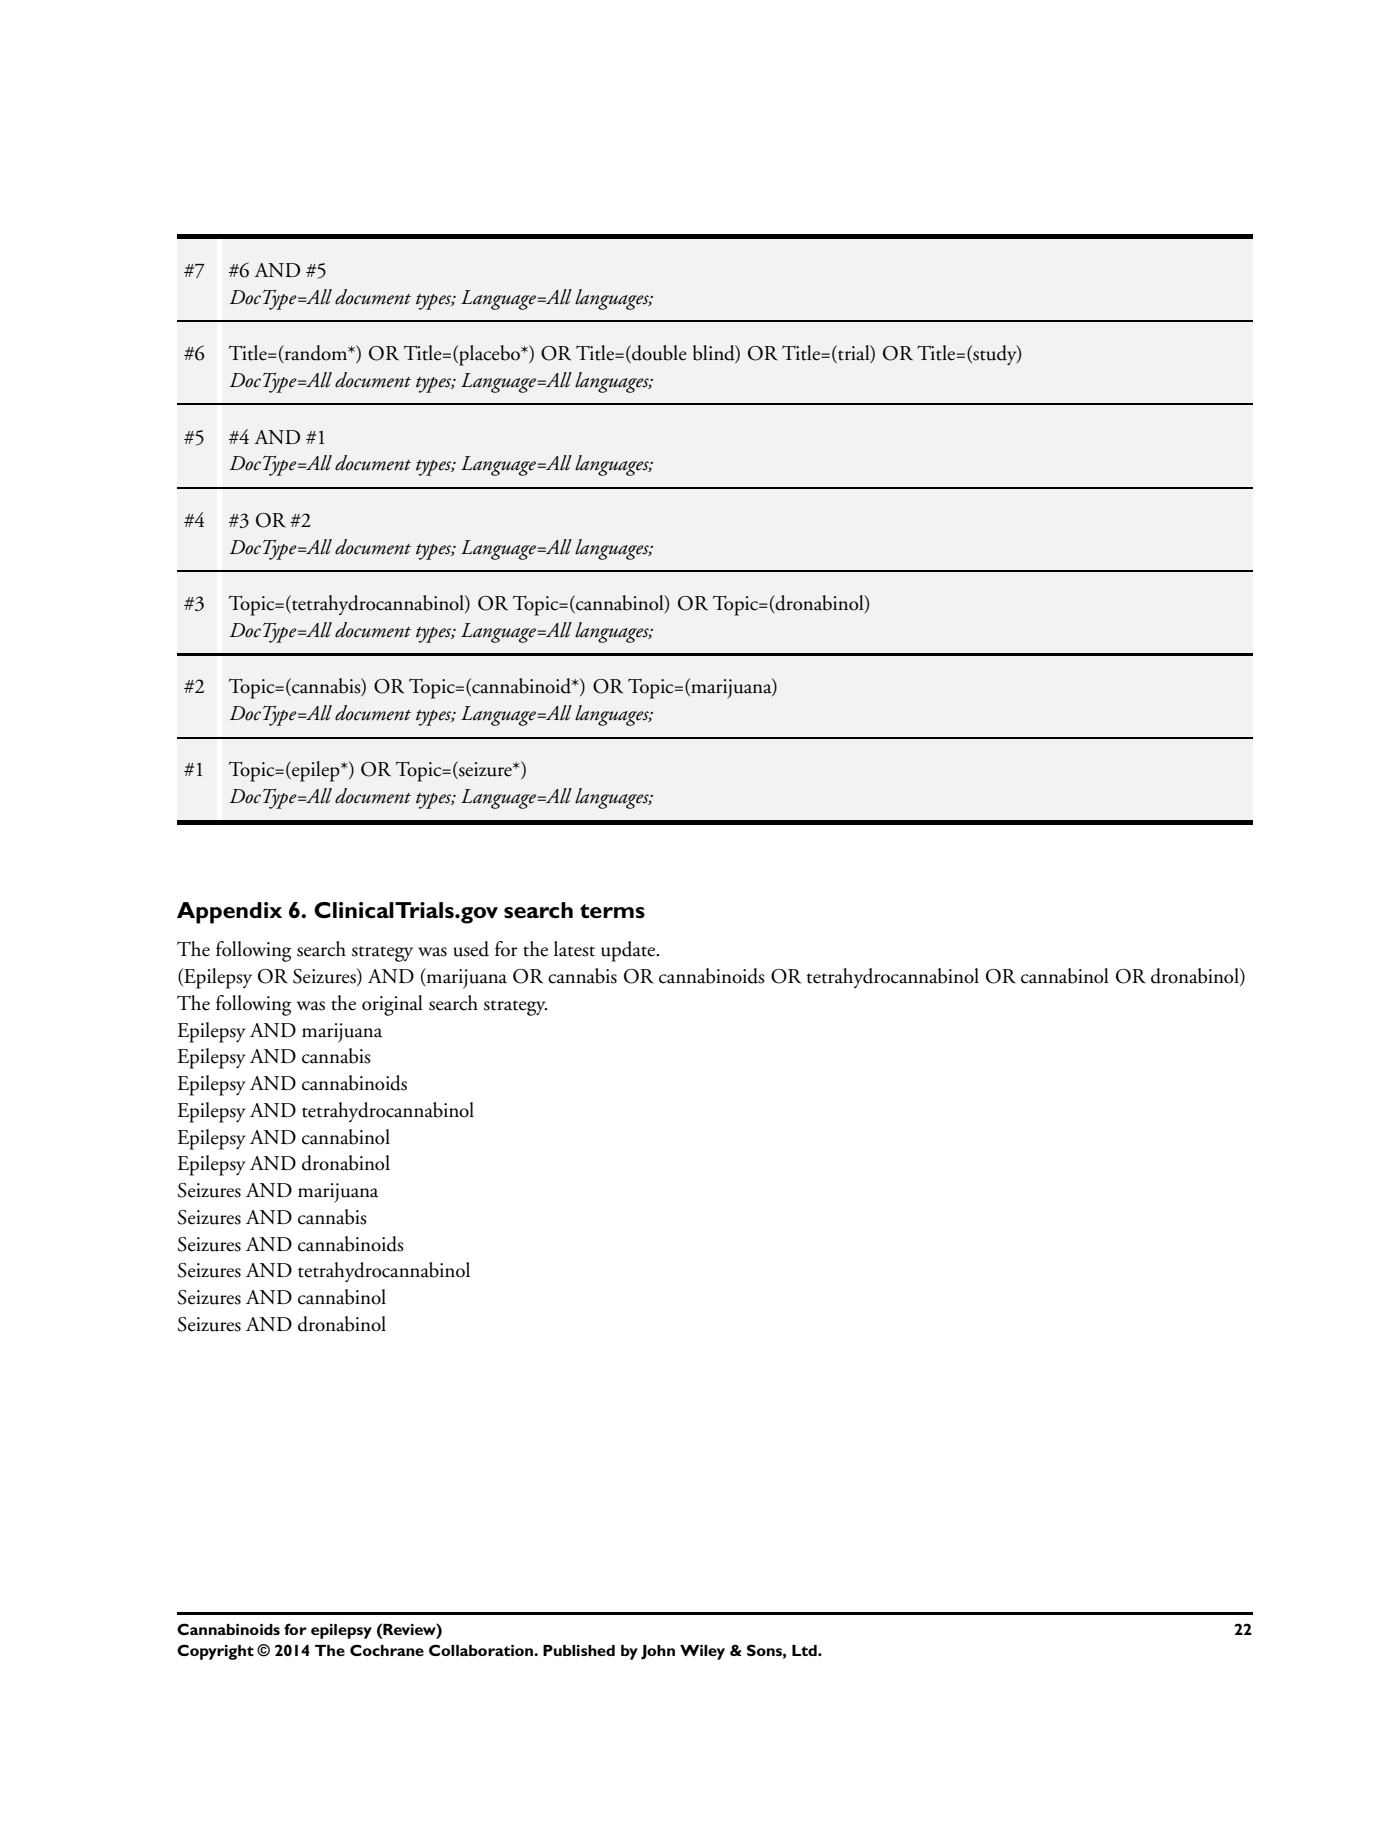 Image resolution: width=1385 pixels, height=1841 pixels. Describe the element at coordinates (629, 951) in the image. I see `update` at that location.
